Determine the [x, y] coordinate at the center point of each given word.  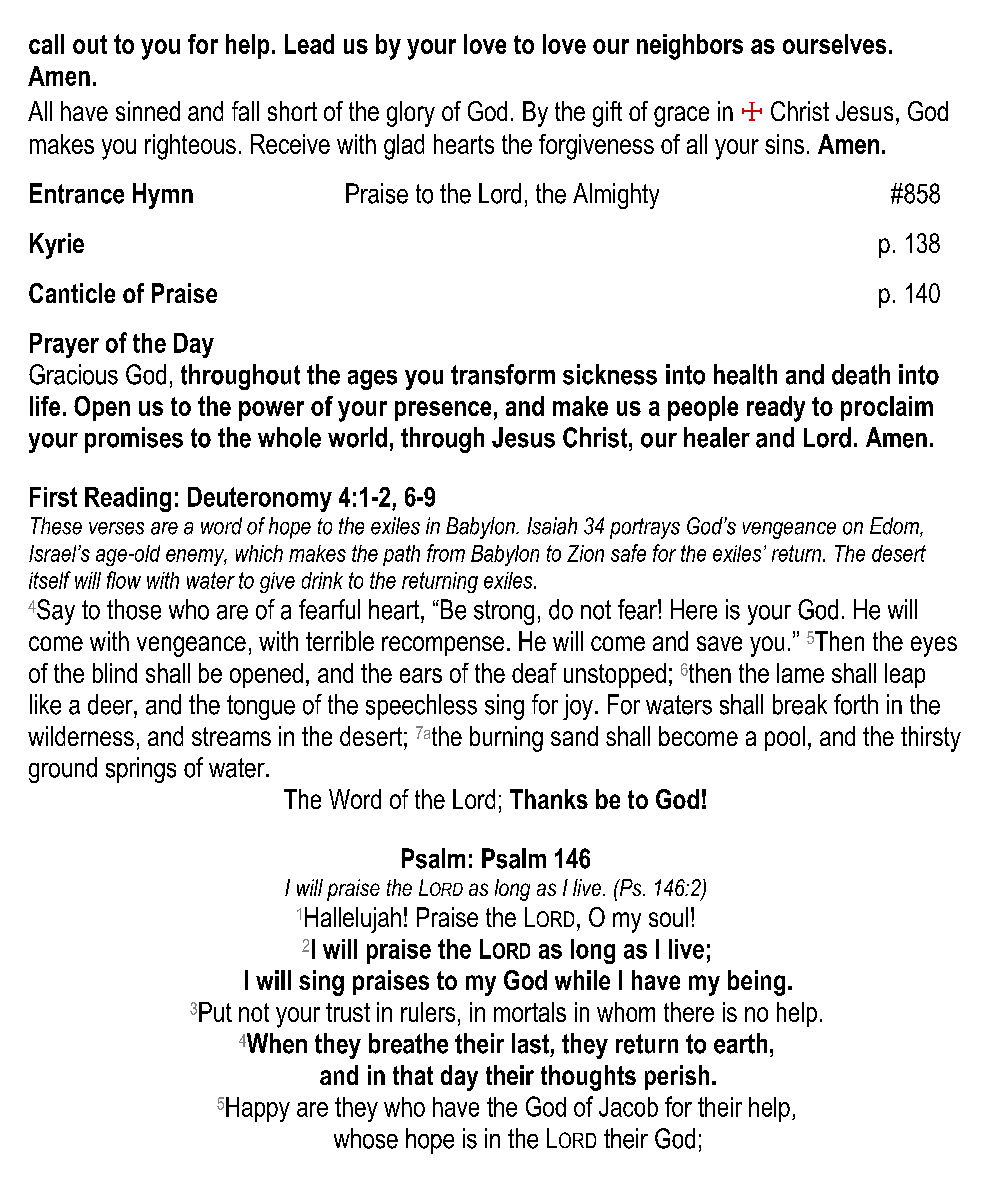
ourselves [834, 44]
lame [800, 673]
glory [411, 114]
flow [124, 580]
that [413, 1075]
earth [740, 1043]
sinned [148, 111]
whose [366, 1138]
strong [504, 612]
